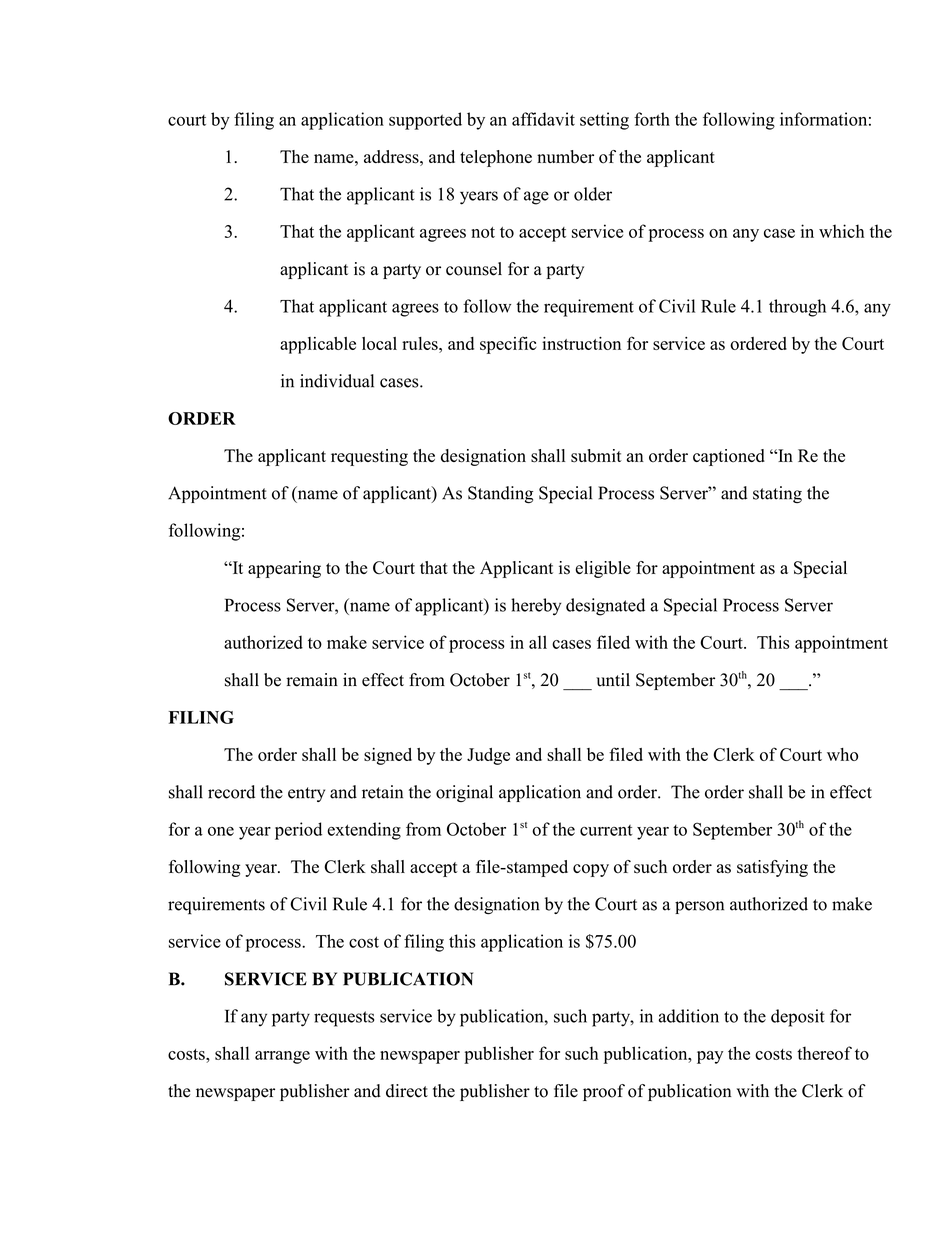 The height and width of the screenshot is (1233, 952). I want to click on supported, so click(425, 121).
